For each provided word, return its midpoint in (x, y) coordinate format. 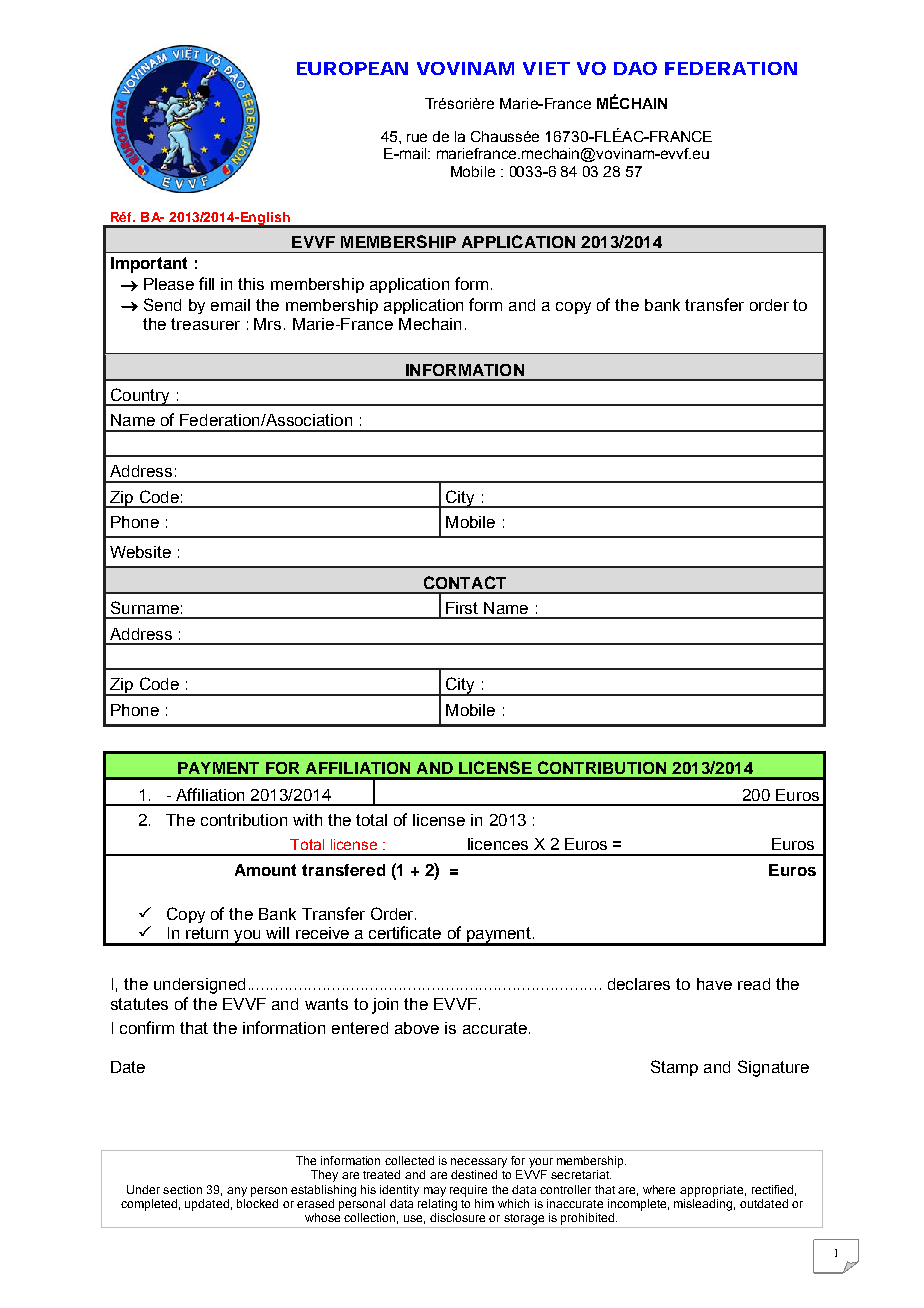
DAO (635, 68)
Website (140, 552)
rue (417, 137)
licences (498, 844)
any (237, 1192)
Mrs (267, 324)
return (207, 933)
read (754, 984)
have (714, 984)
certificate (405, 932)
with (307, 820)
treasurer (205, 324)
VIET (546, 68)
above (417, 1028)
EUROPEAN (352, 68)
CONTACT (465, 582)
